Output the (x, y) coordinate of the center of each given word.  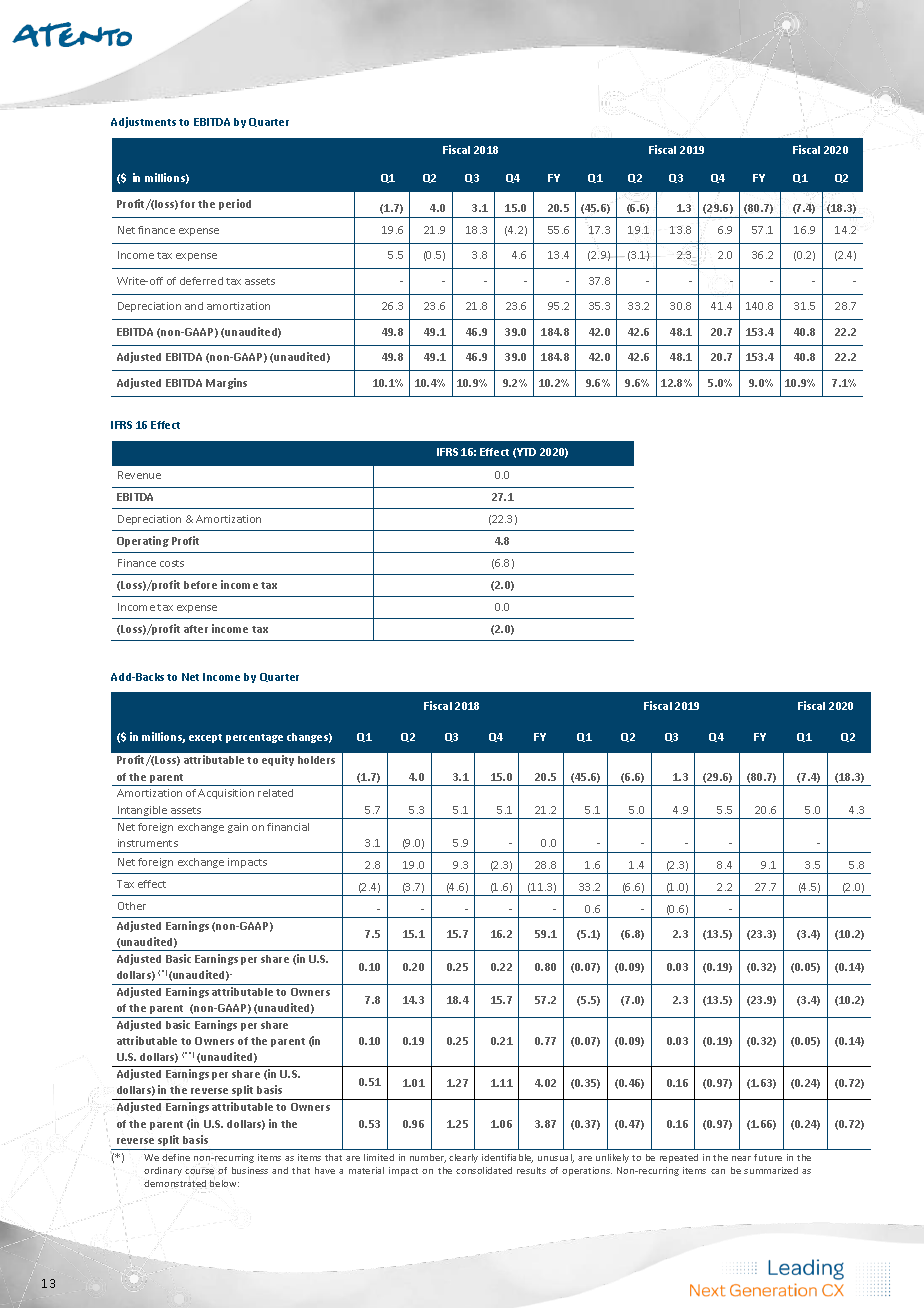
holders (316, 760)
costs (172, 563)
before (200, 585)
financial (288, 827)
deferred (201, 281)
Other (132, 906)
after (196, 629)
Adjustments (143, 122)
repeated (679, 1158)
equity (278, 760)
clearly (463, 1158)
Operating (143, 541)
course (199, 1171)
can (718, 1171)
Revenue (139, 475)
